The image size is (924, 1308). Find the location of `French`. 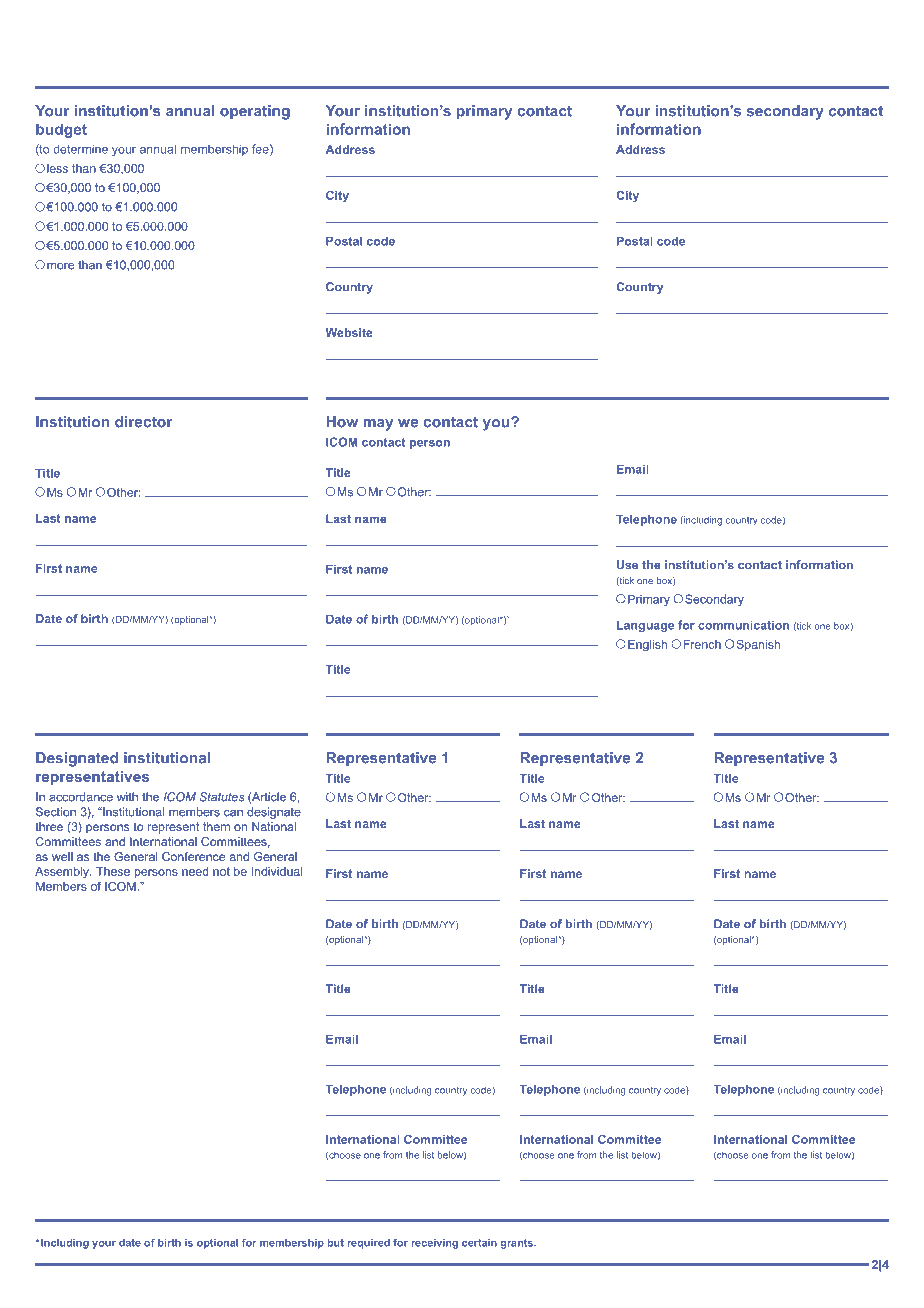

French is located at coordinates (702, 644).
